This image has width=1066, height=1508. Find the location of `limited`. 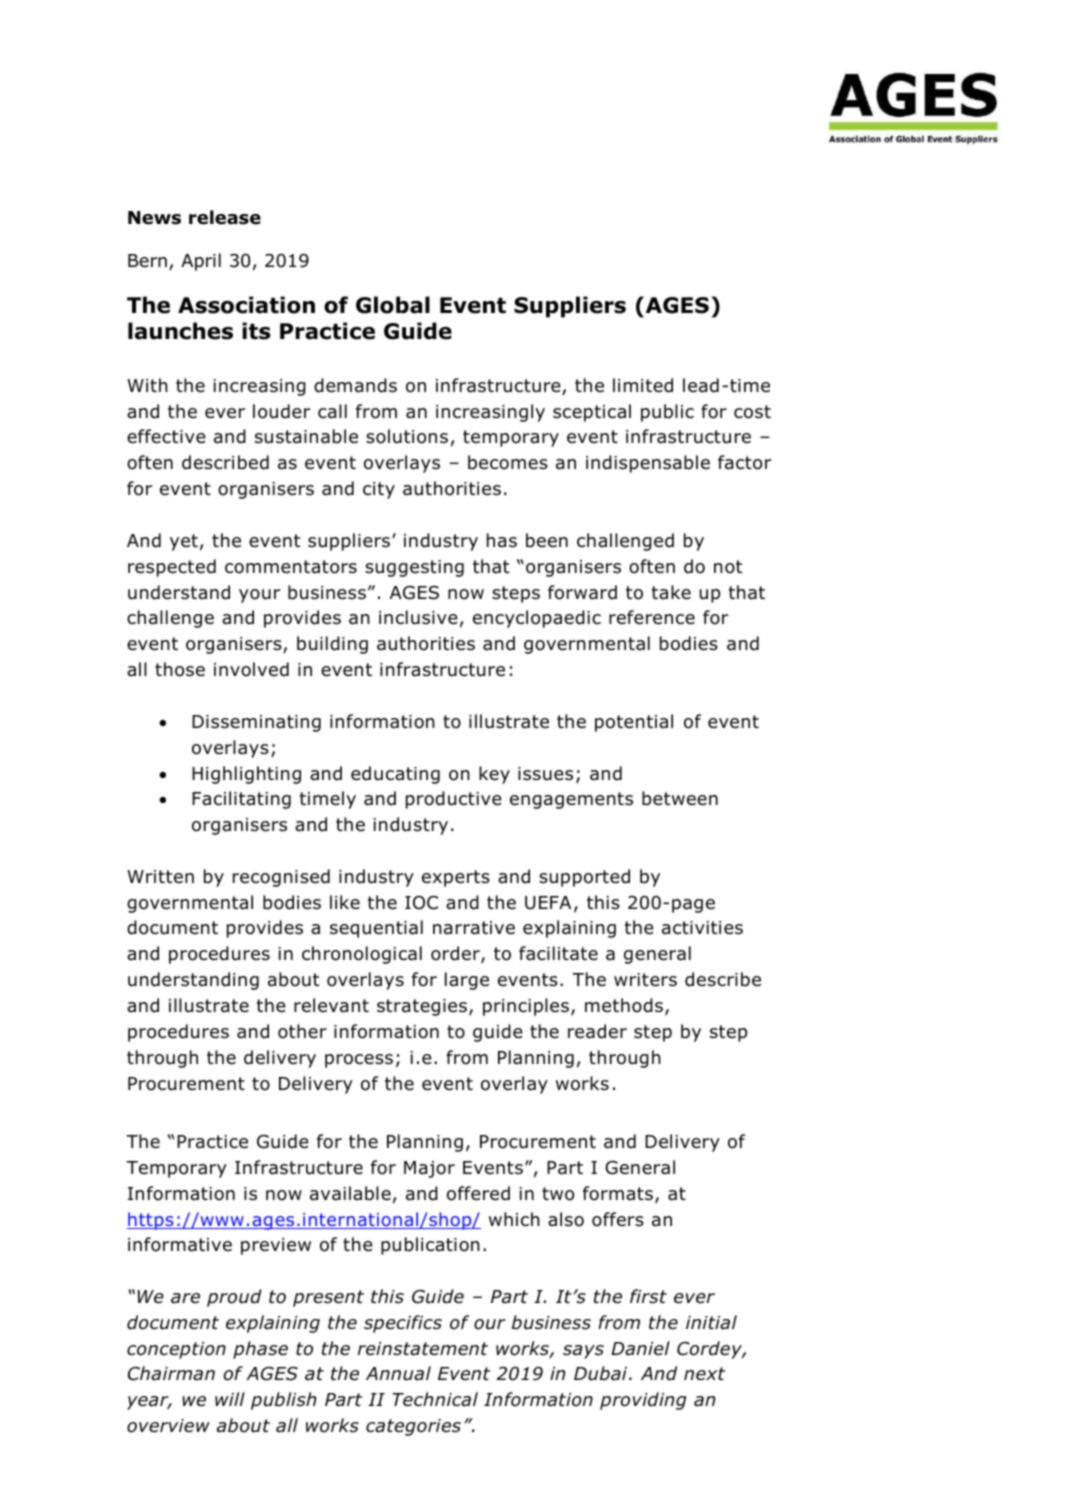

limited is located at coordinates (643, 385).
